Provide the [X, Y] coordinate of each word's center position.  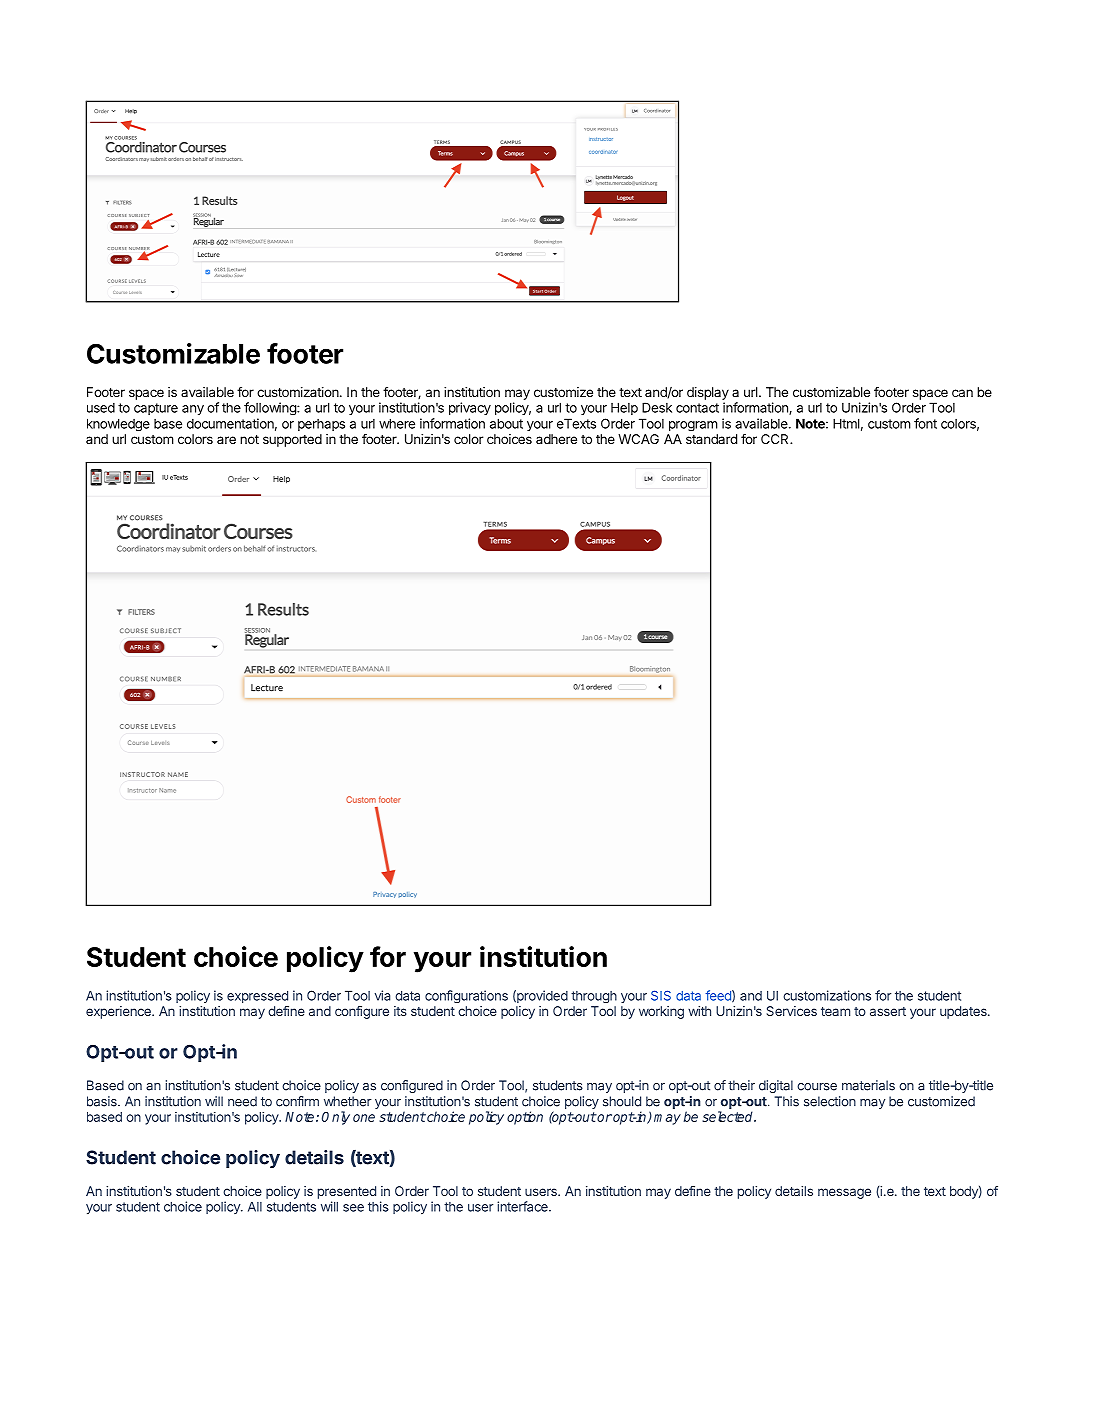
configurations [466, 996]
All [255, 1207]
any [193, 410]
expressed [257, 996]
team [835, 1011]
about [506, 423]
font [925, 423]
